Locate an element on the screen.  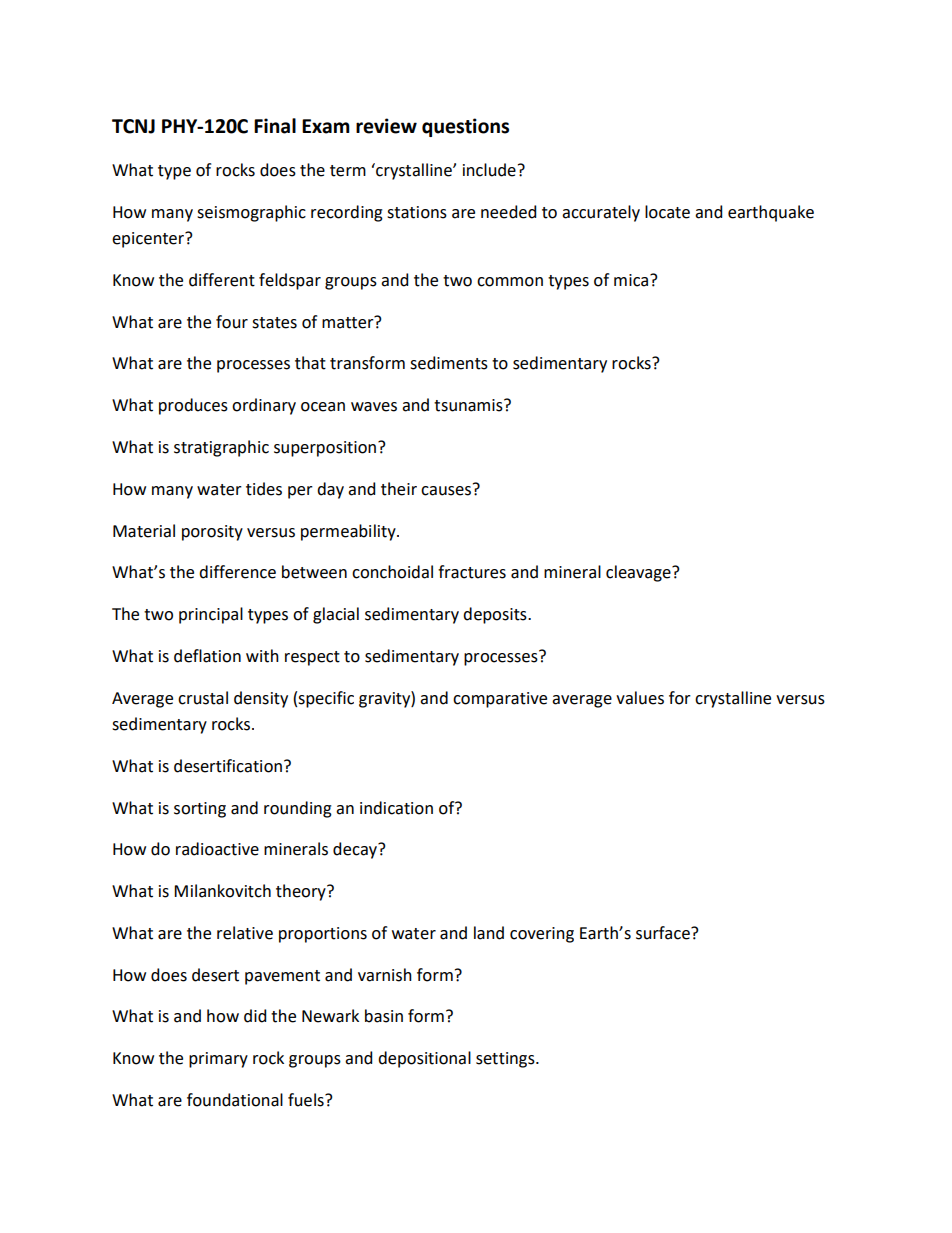
surface is located at coordinates (664, 933).
